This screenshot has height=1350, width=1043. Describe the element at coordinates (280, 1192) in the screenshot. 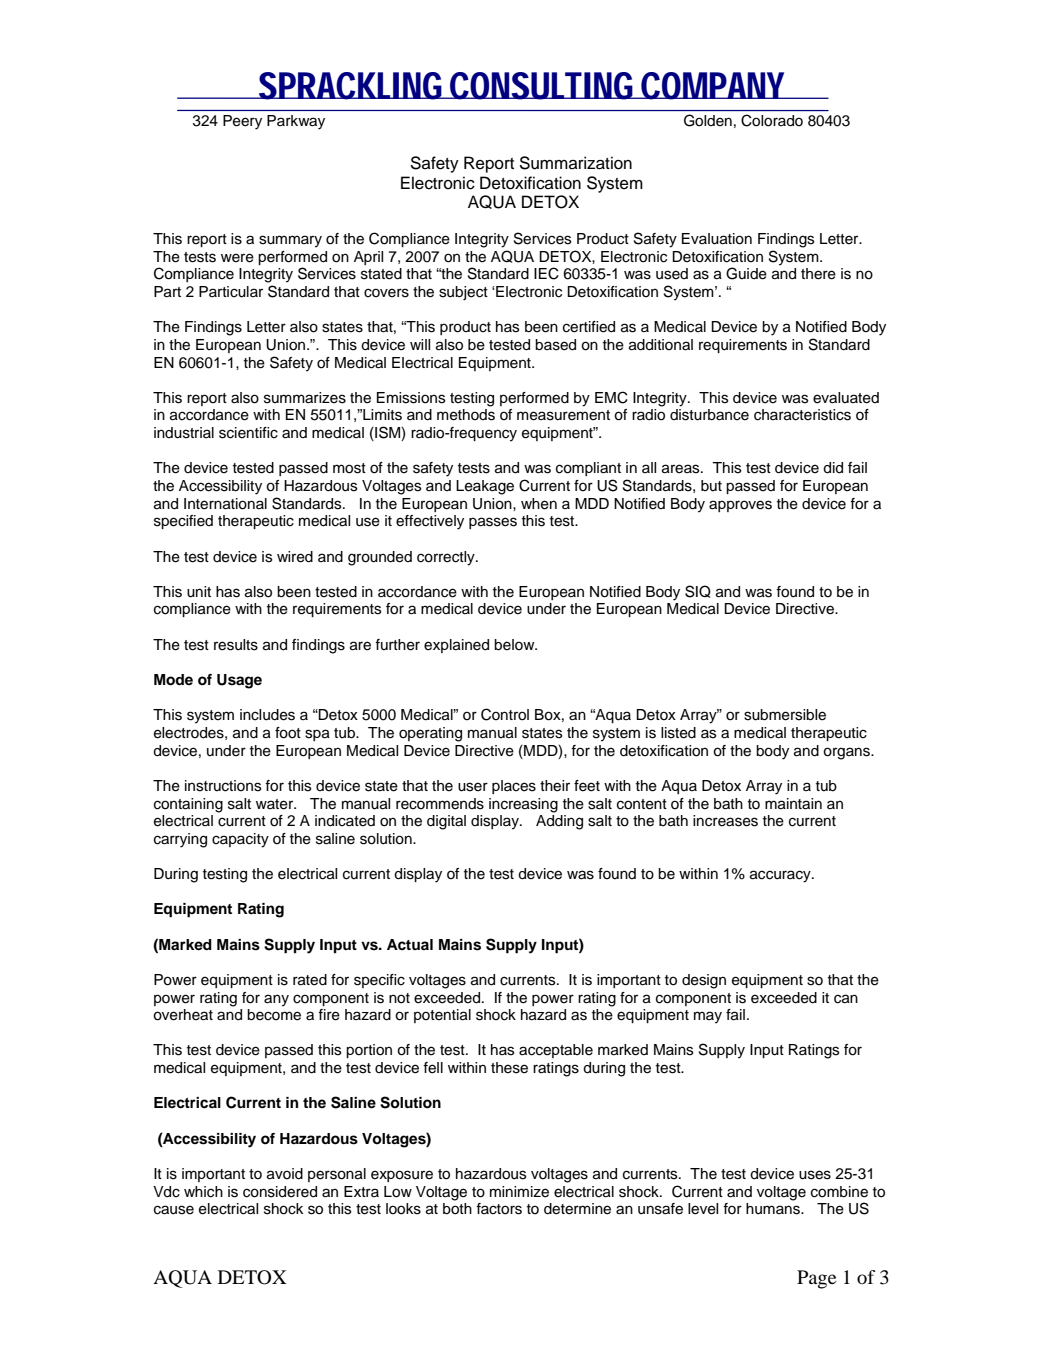

I see `considered` at that location.
